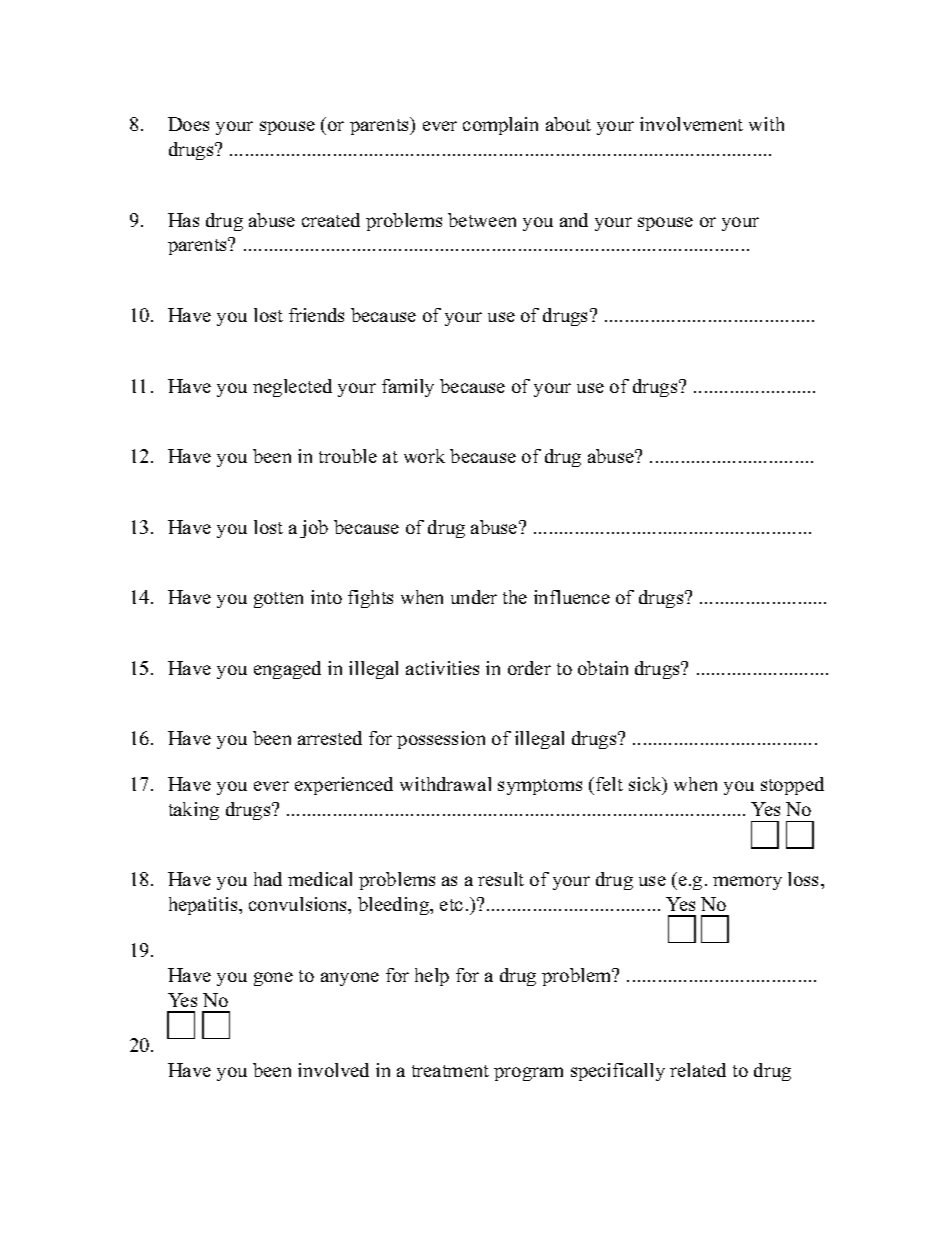 This page has height=1233, width=952. I want to click on involved, so click(333, 1070).
